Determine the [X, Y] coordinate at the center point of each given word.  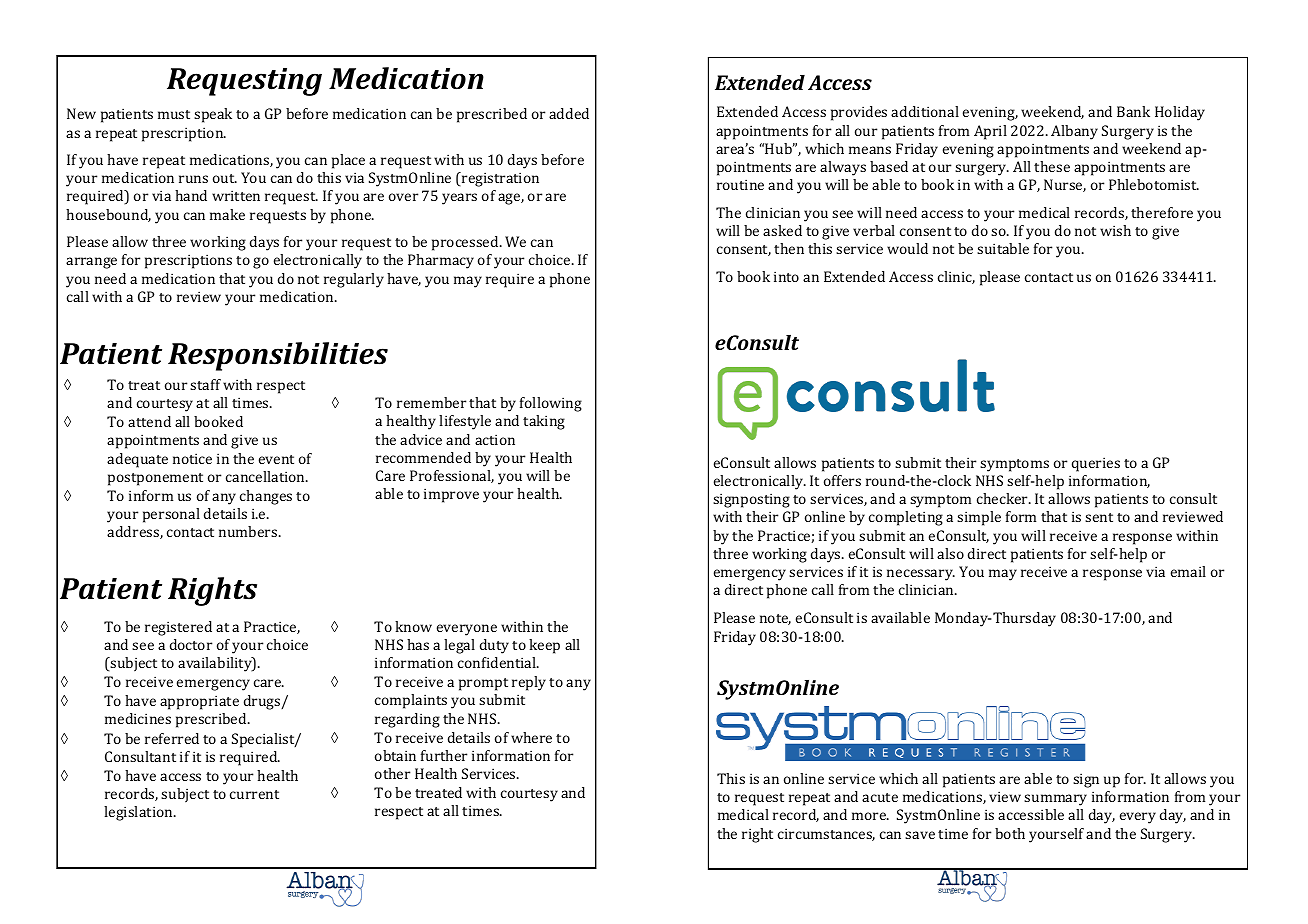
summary [1055, 800]
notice [192, 458]
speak [213, 115]
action [495, 439]
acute [880, 797]
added [569, 113]
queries [1096, 464]
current [254, 794]
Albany [1074, 132]
